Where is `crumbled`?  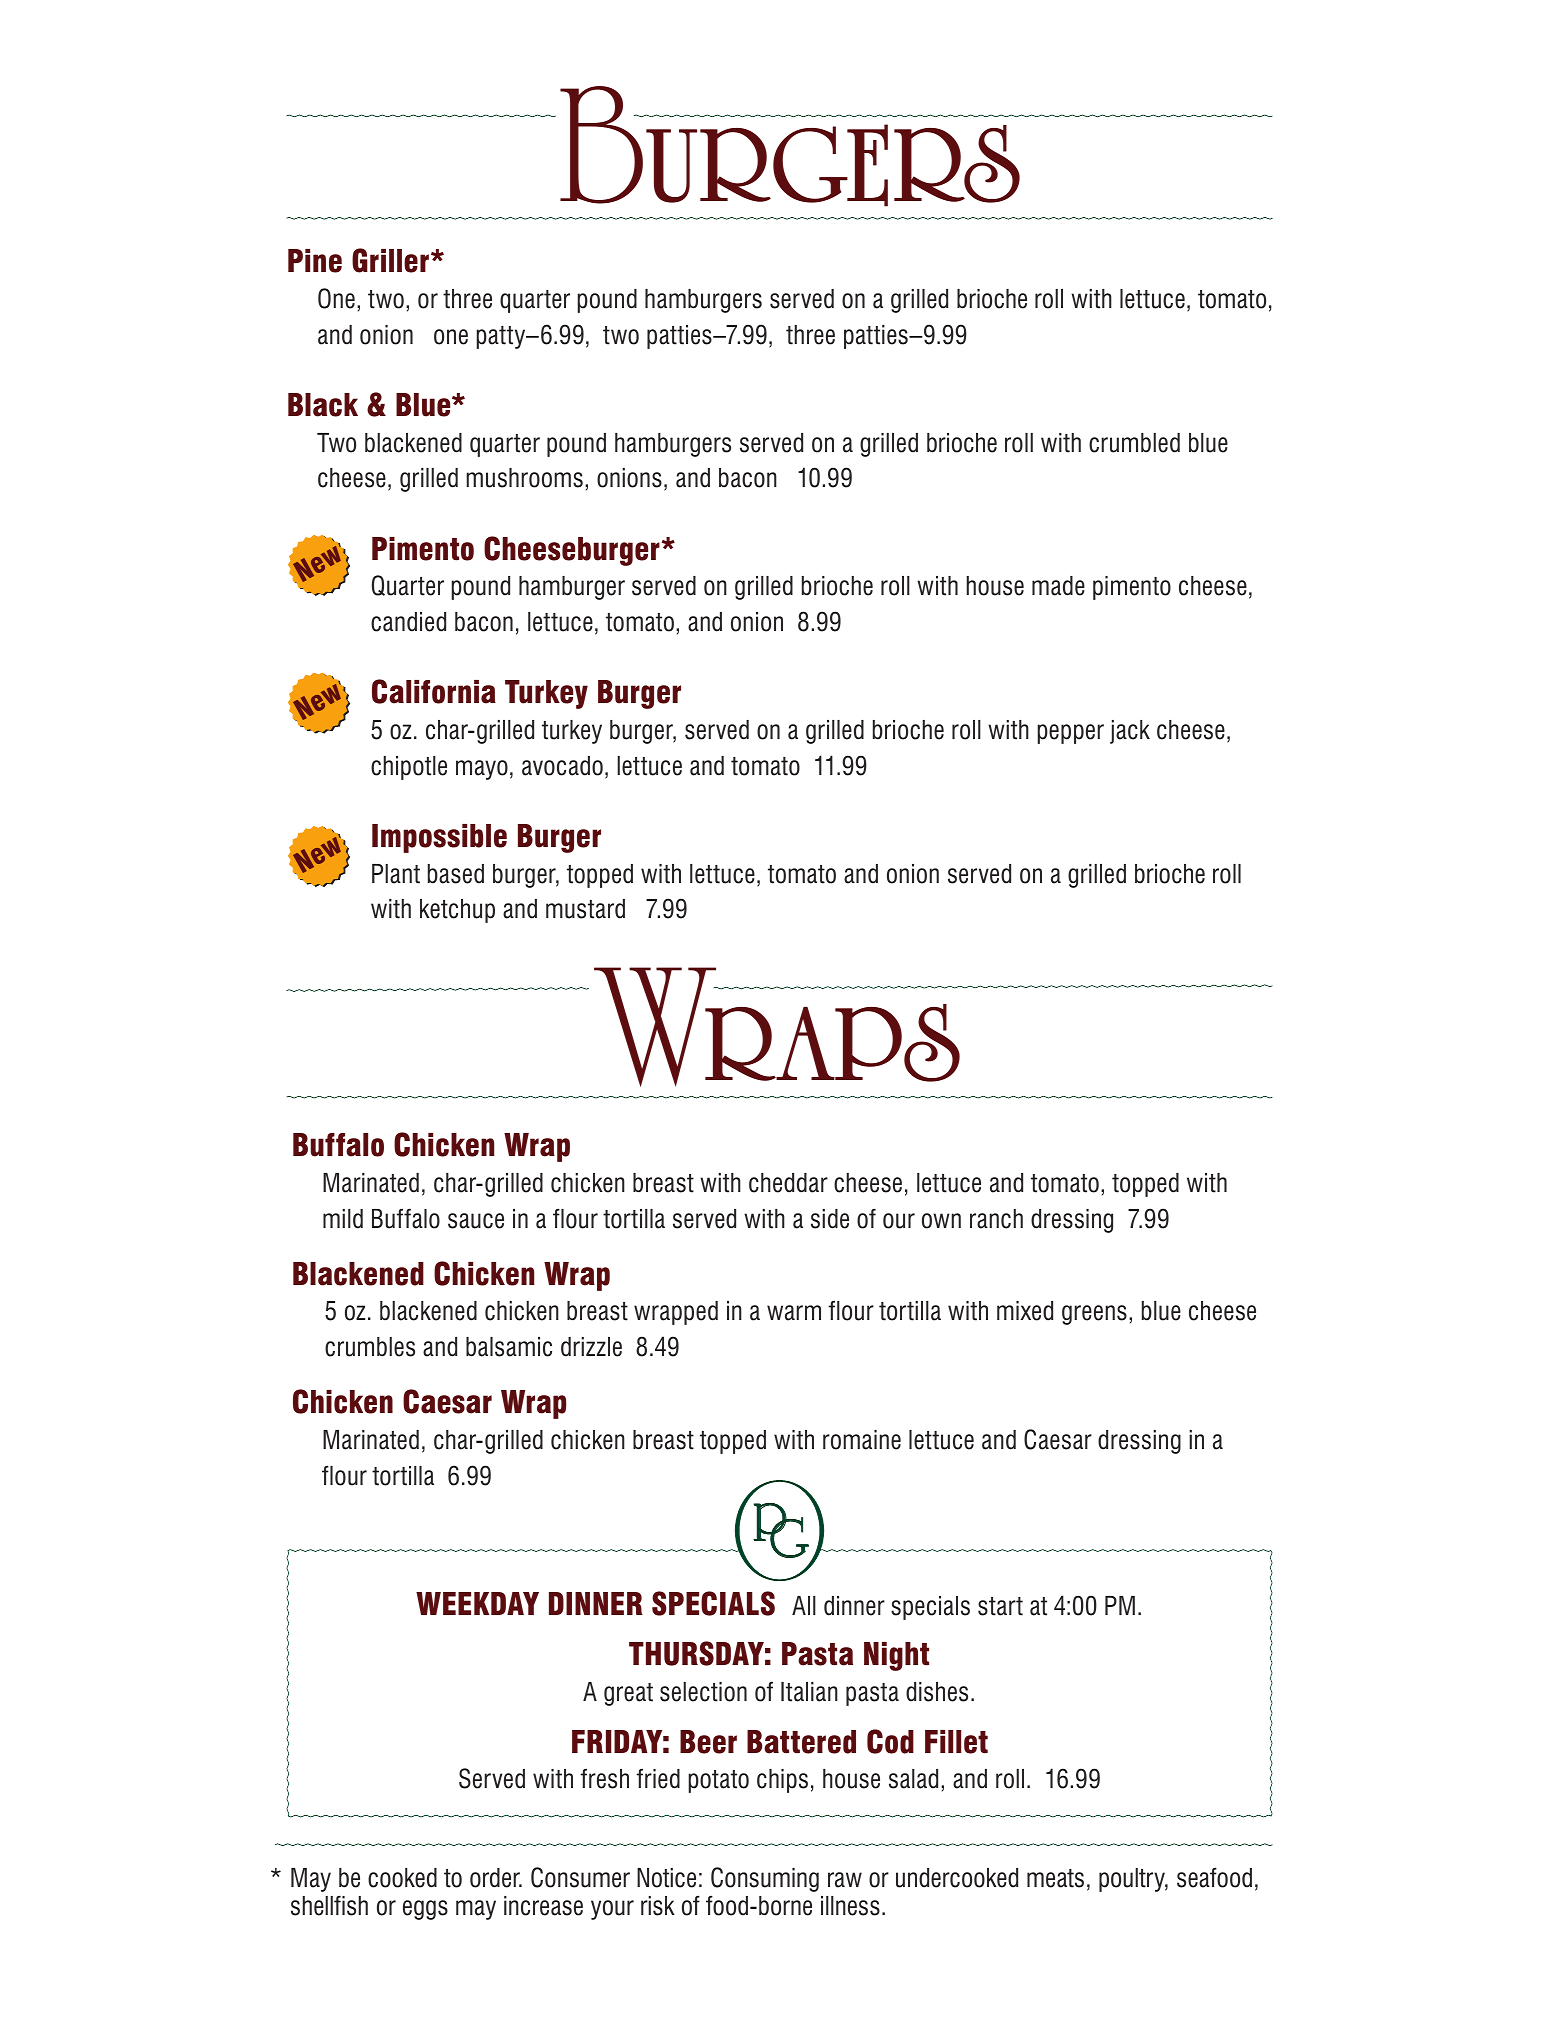
crumbled is located at coordinates (1134, 443).
